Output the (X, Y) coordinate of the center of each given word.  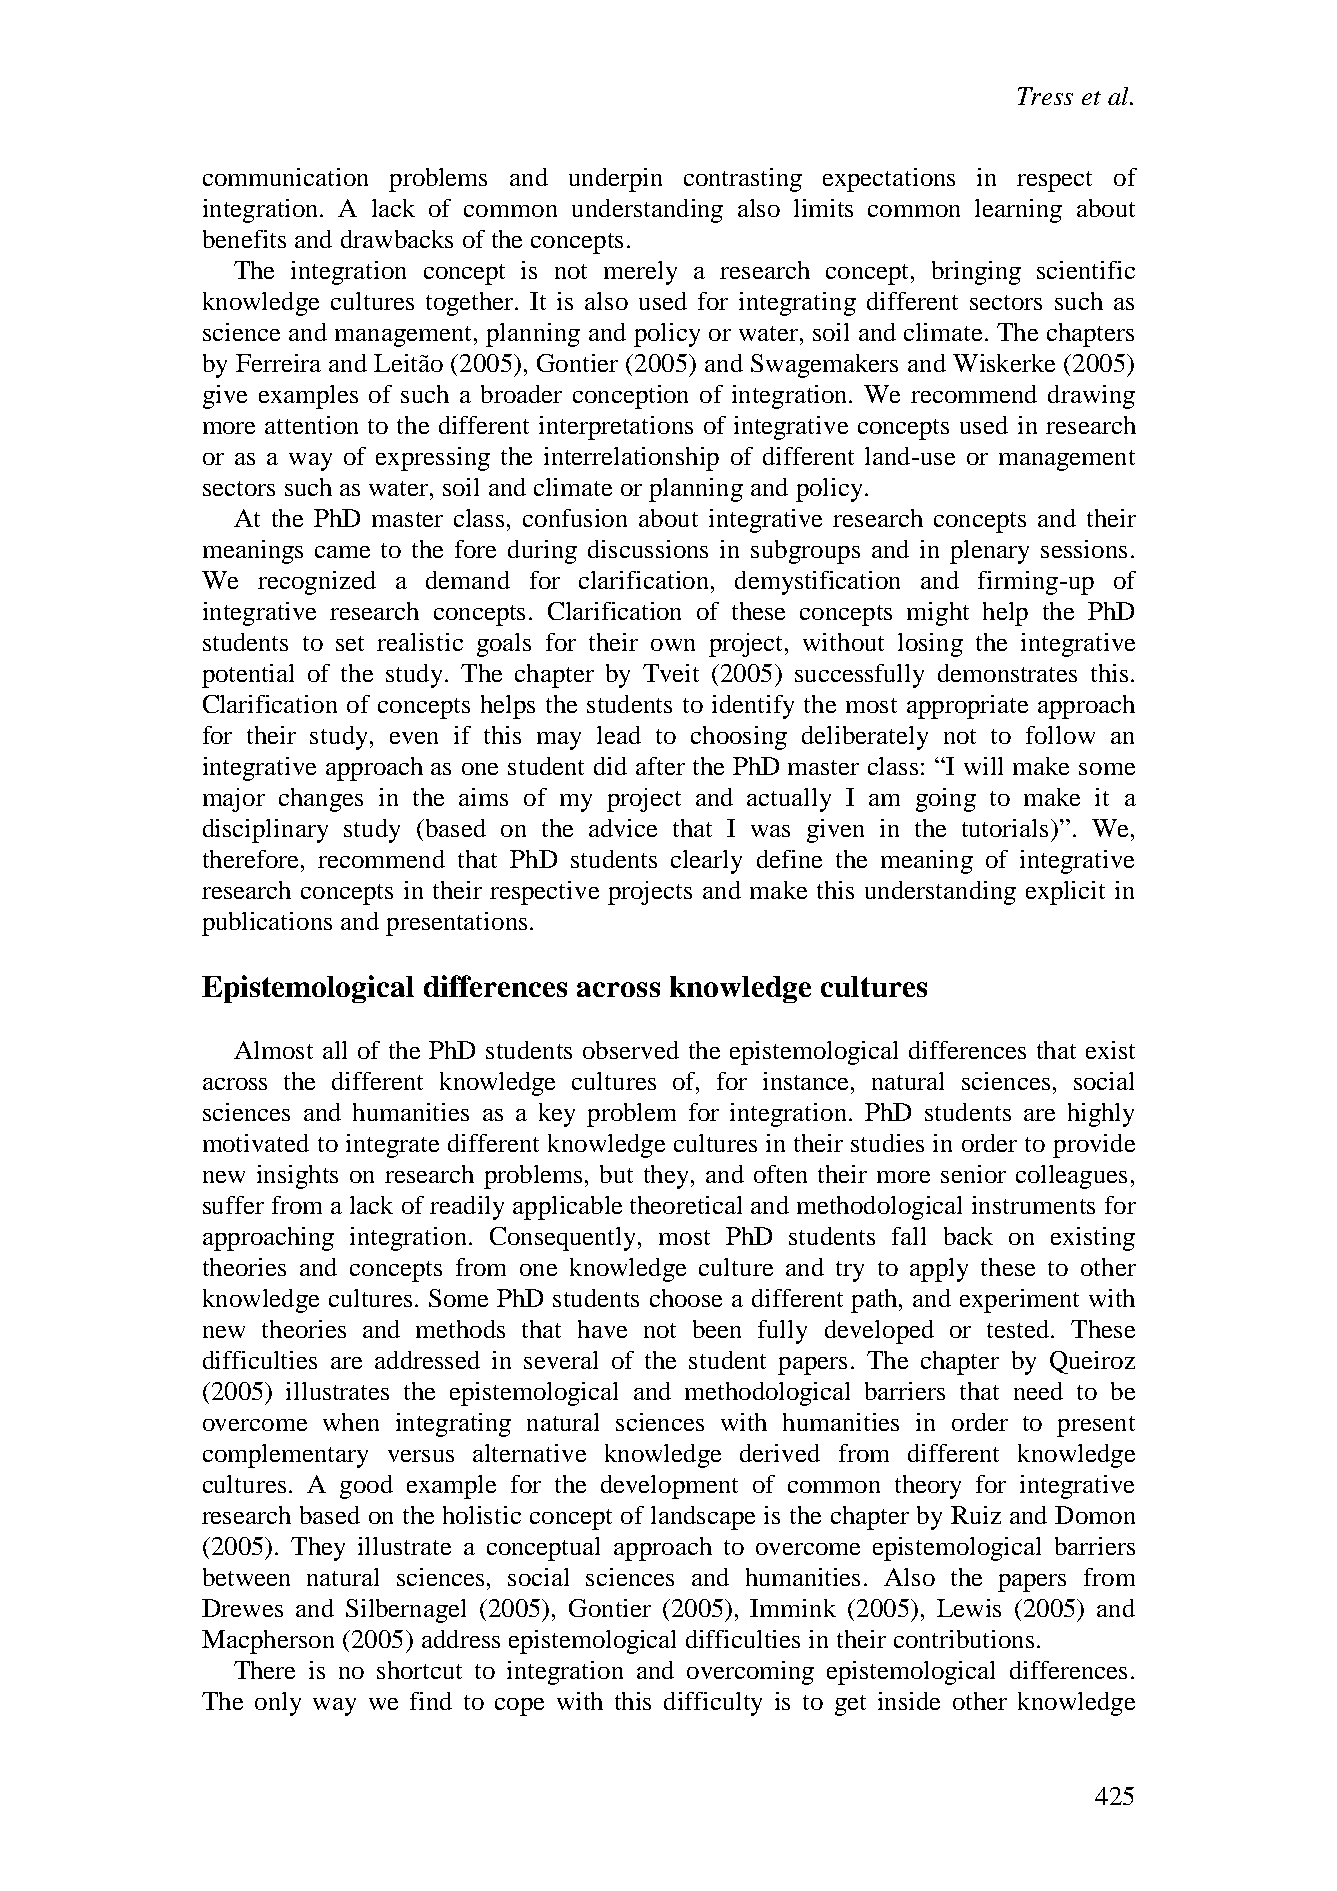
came (342, 552)
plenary (989, 552)
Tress (1045, 96)
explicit (1065, 893)
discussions (648, 549)
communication (285, 177)
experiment (1019, 1301)
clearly (706, 862)
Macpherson (268, 1642)
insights (297, 1177)
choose (686, 1298)
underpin (615, 180)
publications (267, 924)
